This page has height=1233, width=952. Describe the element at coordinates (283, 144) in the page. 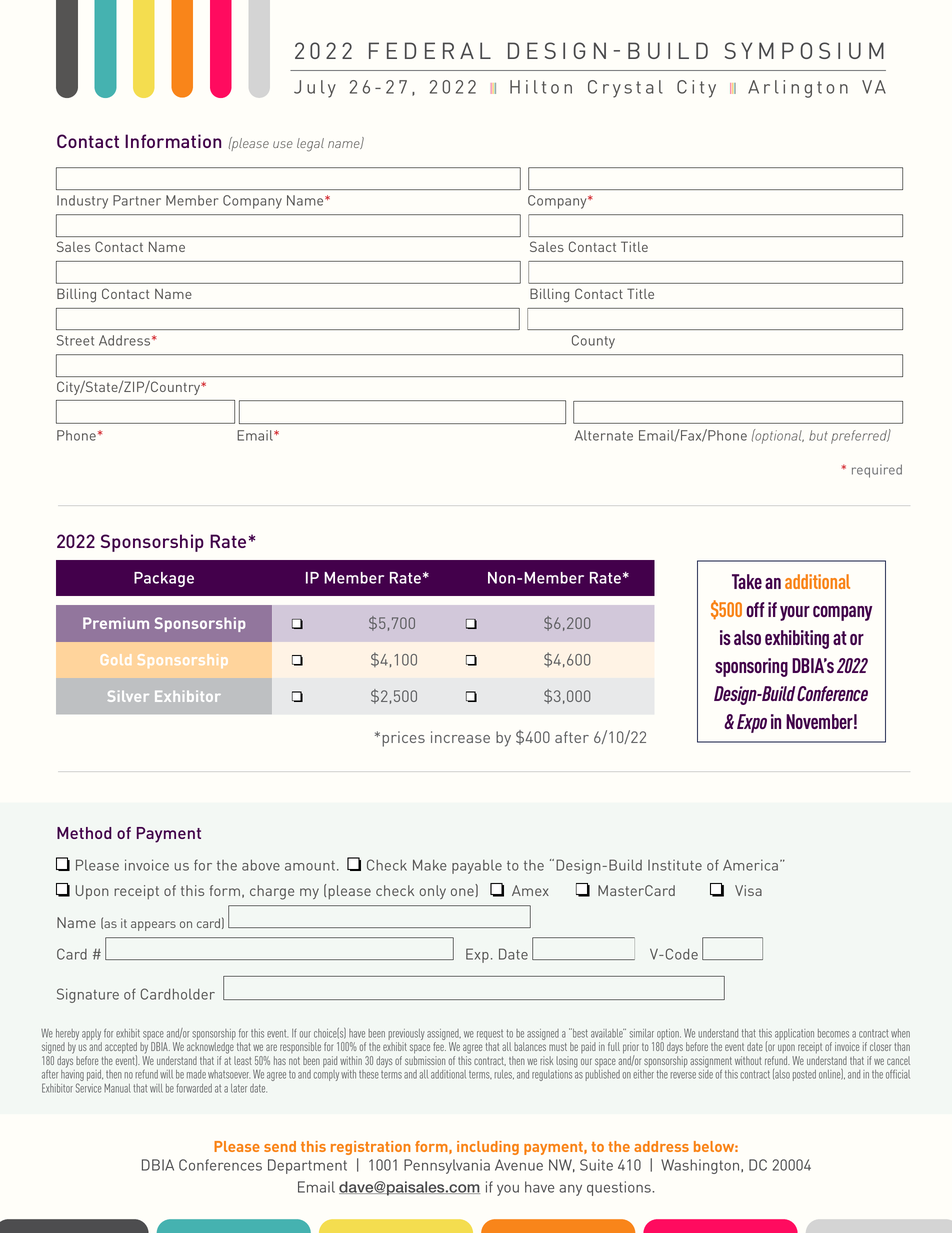

I see `use` at that location.
